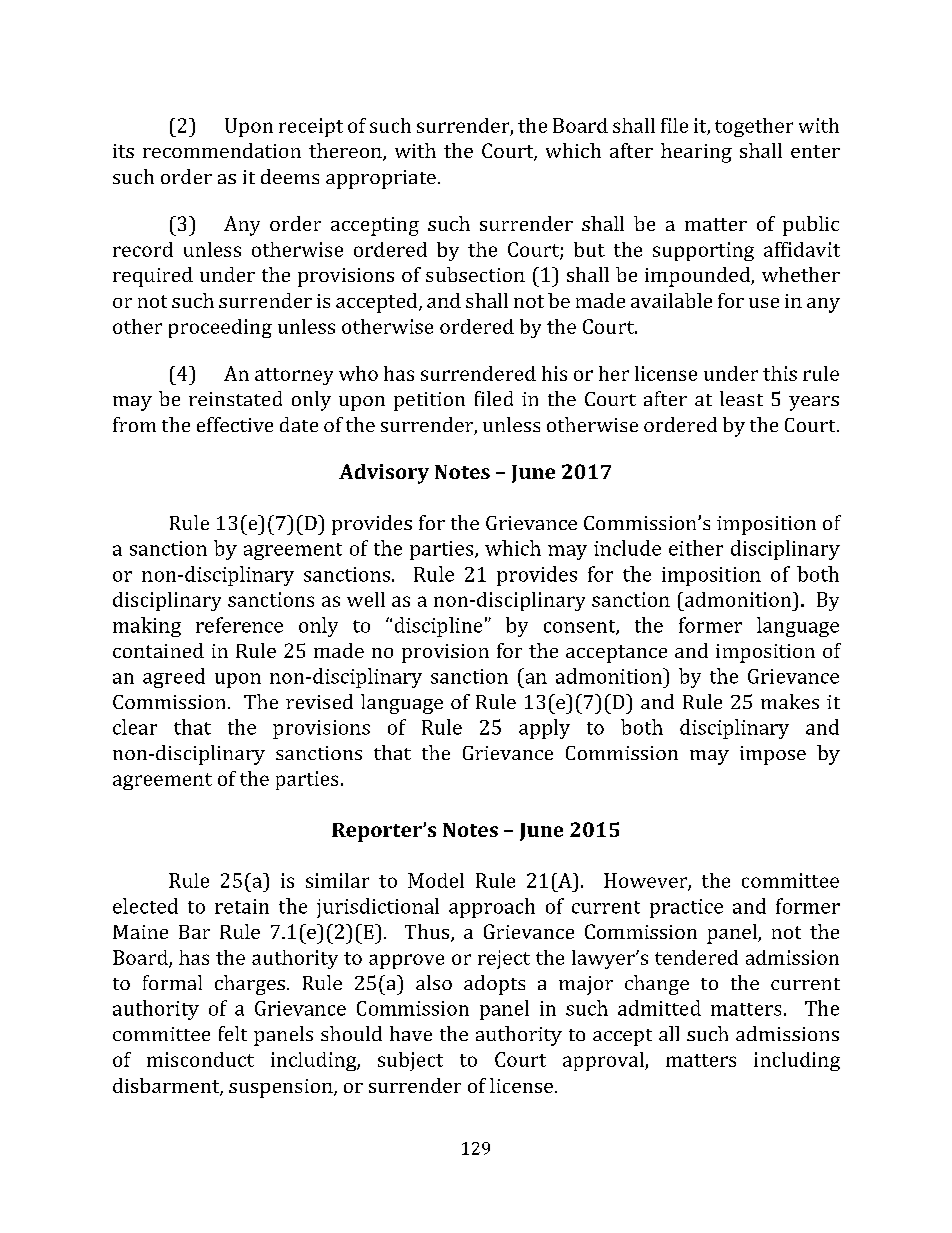  What do you see at coordinates (410, 1061) in the screenshot?
I see `subject` at bounding box center [410, 1061].
